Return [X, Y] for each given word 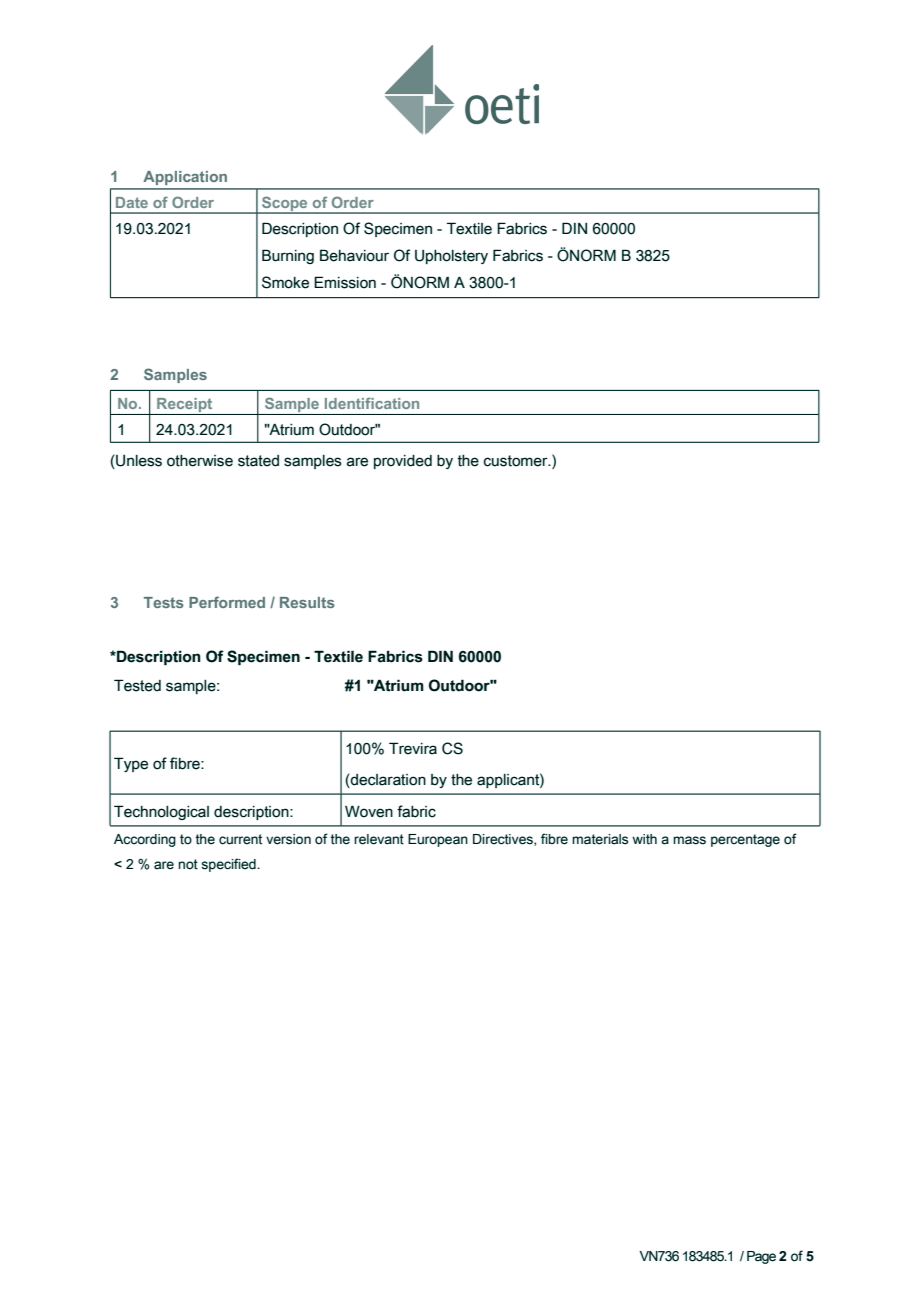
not [188, 864]
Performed [227, 602]
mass [689, 840]
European [438, 840]
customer [517, 461]
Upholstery [451, 257]
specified [229, 865]
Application [185, 178]
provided [403, 462]
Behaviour [354, 255]
